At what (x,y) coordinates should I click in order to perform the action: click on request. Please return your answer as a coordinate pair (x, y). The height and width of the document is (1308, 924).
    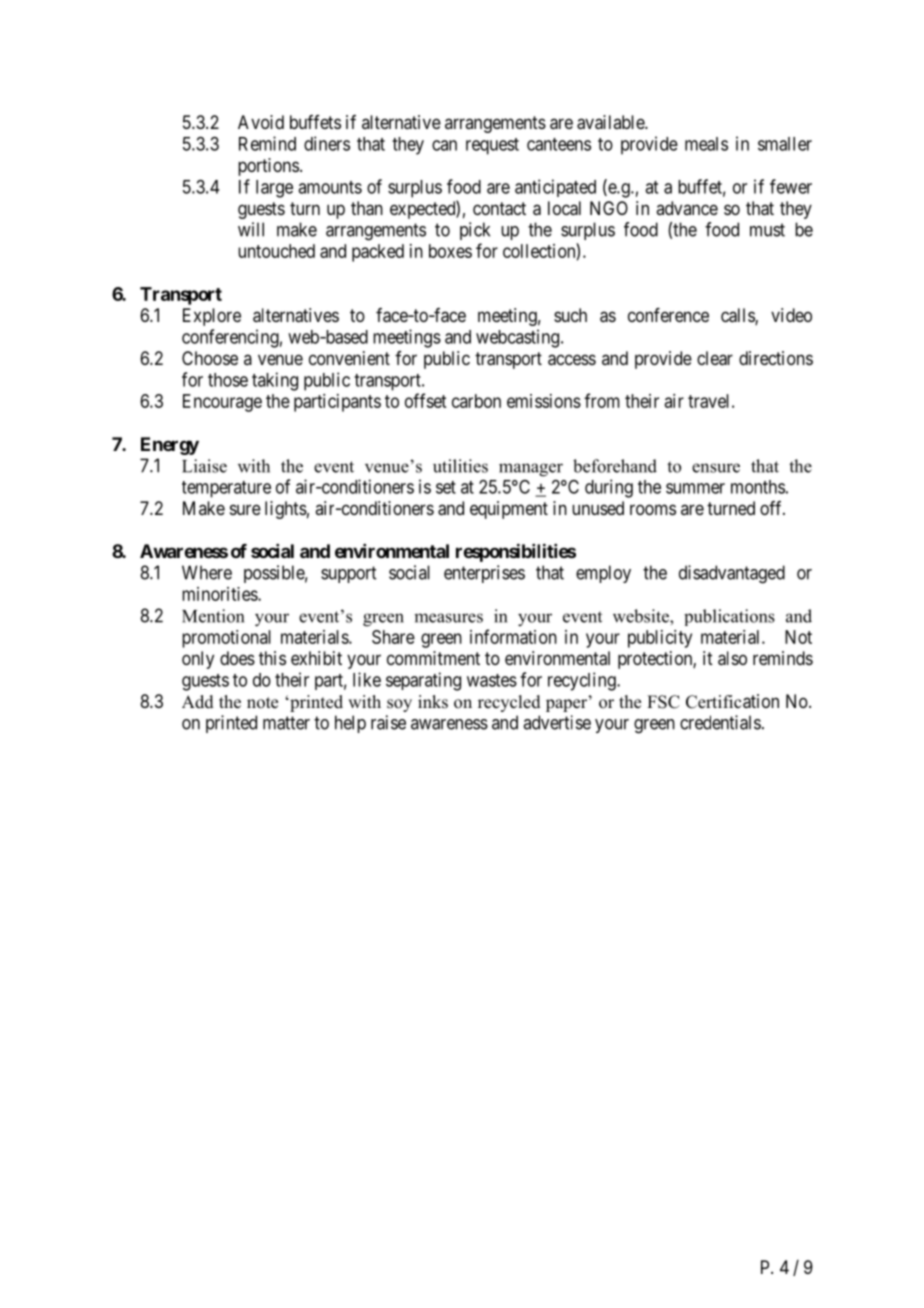
    Looking at the image, I should click on (492, 146).
